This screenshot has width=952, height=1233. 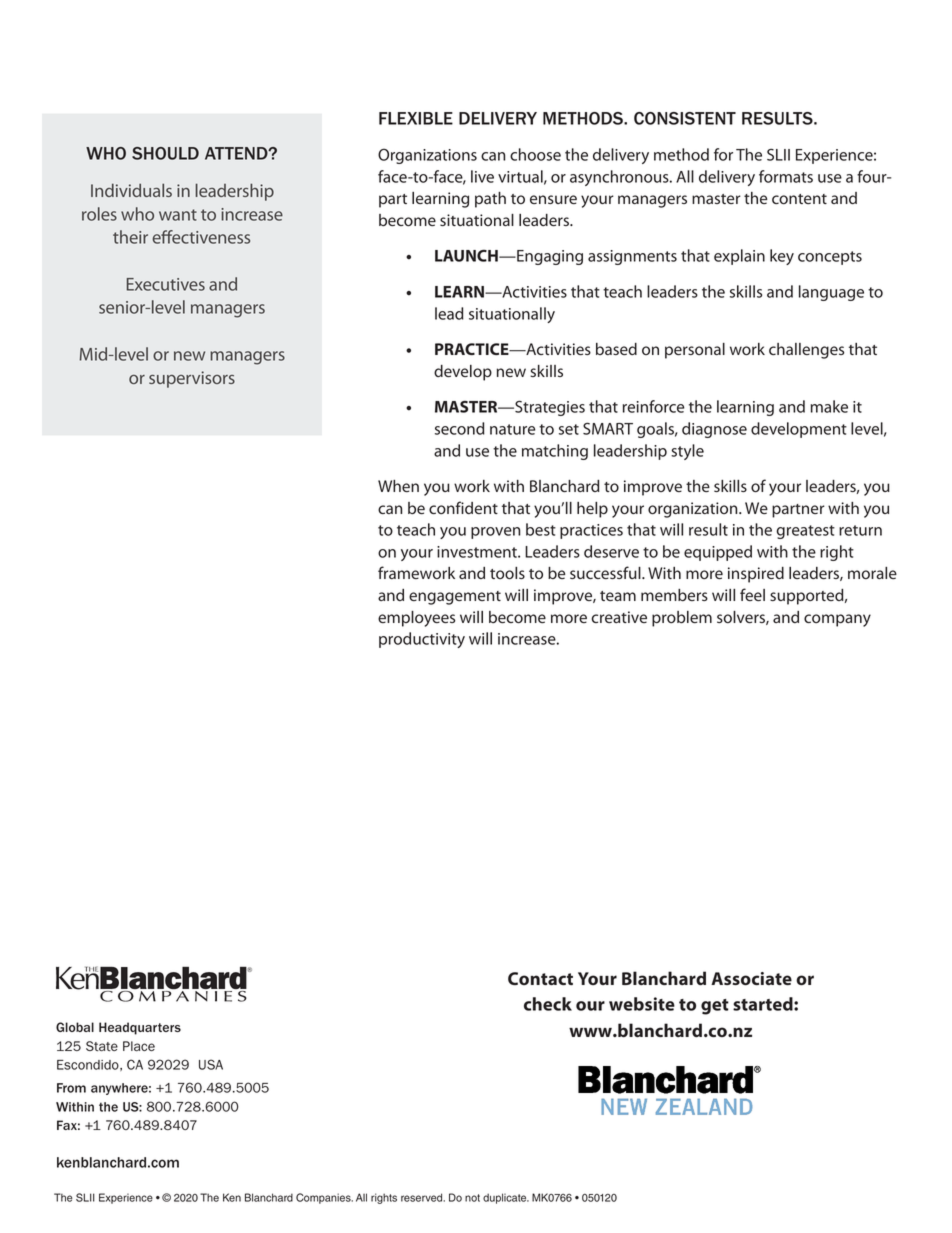 What do you see at coordinates (165, 153) in the screenshot?
I see `SHOULD` at bounding box center [165, 153].
